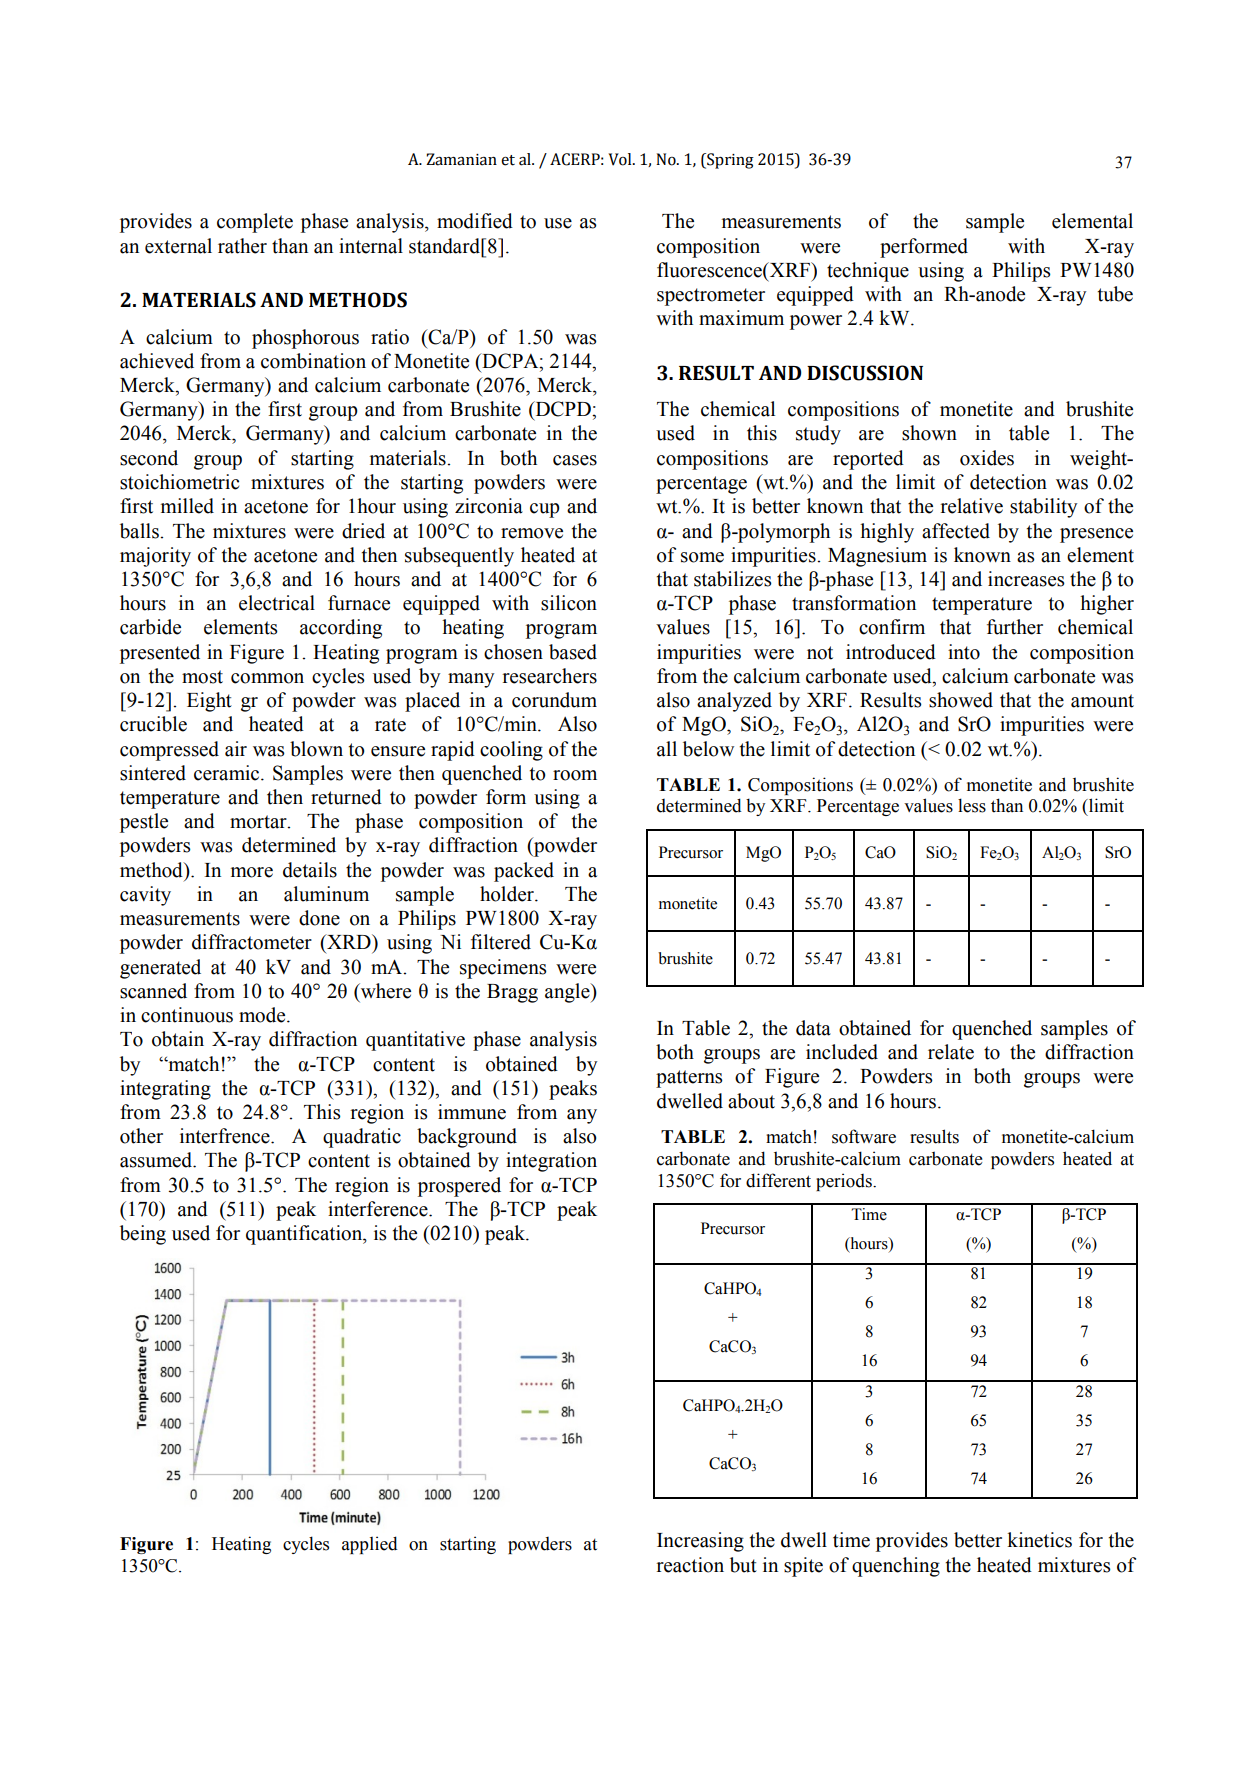  I want to click on more, so click(252, 872).
